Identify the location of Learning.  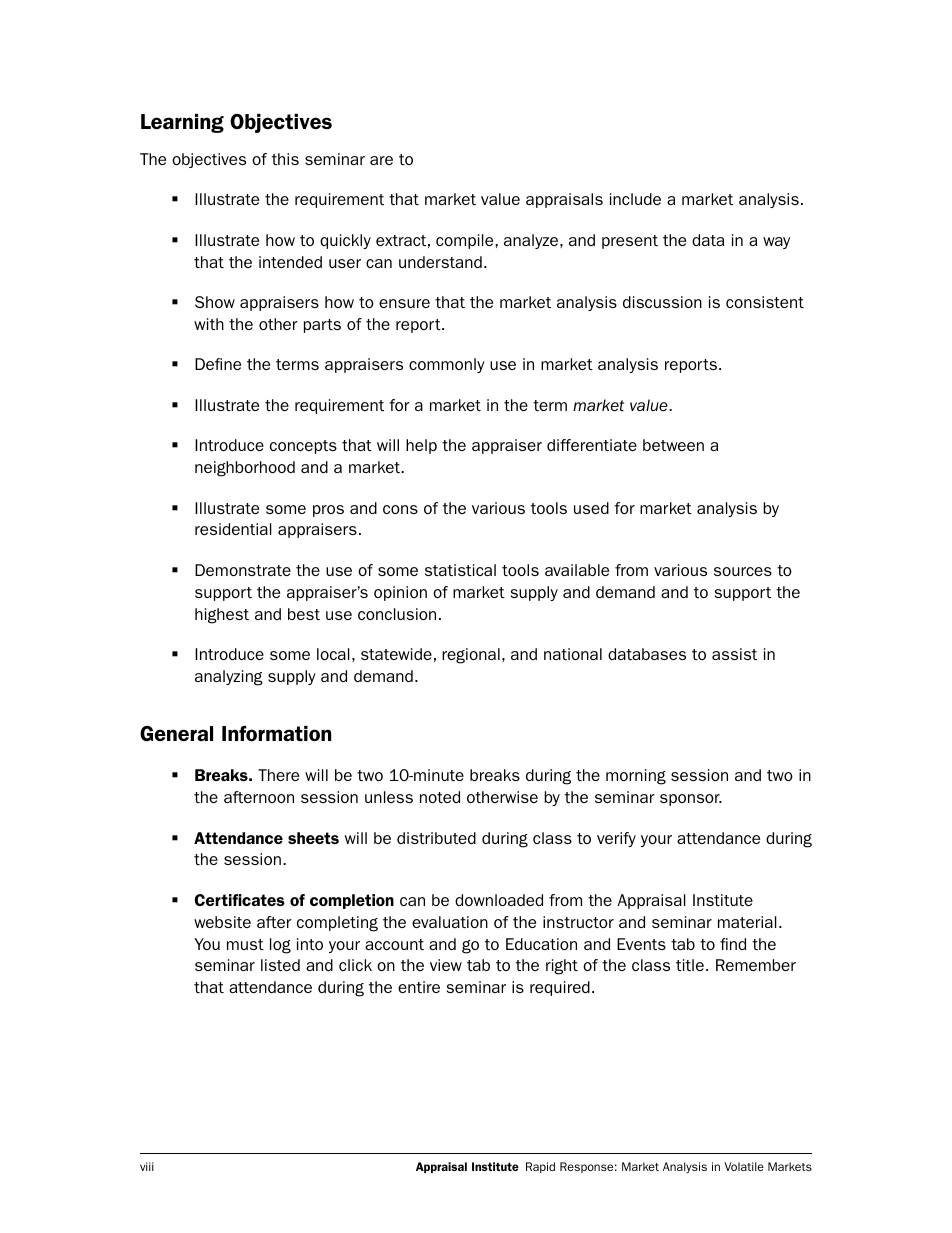
(182, 123).
